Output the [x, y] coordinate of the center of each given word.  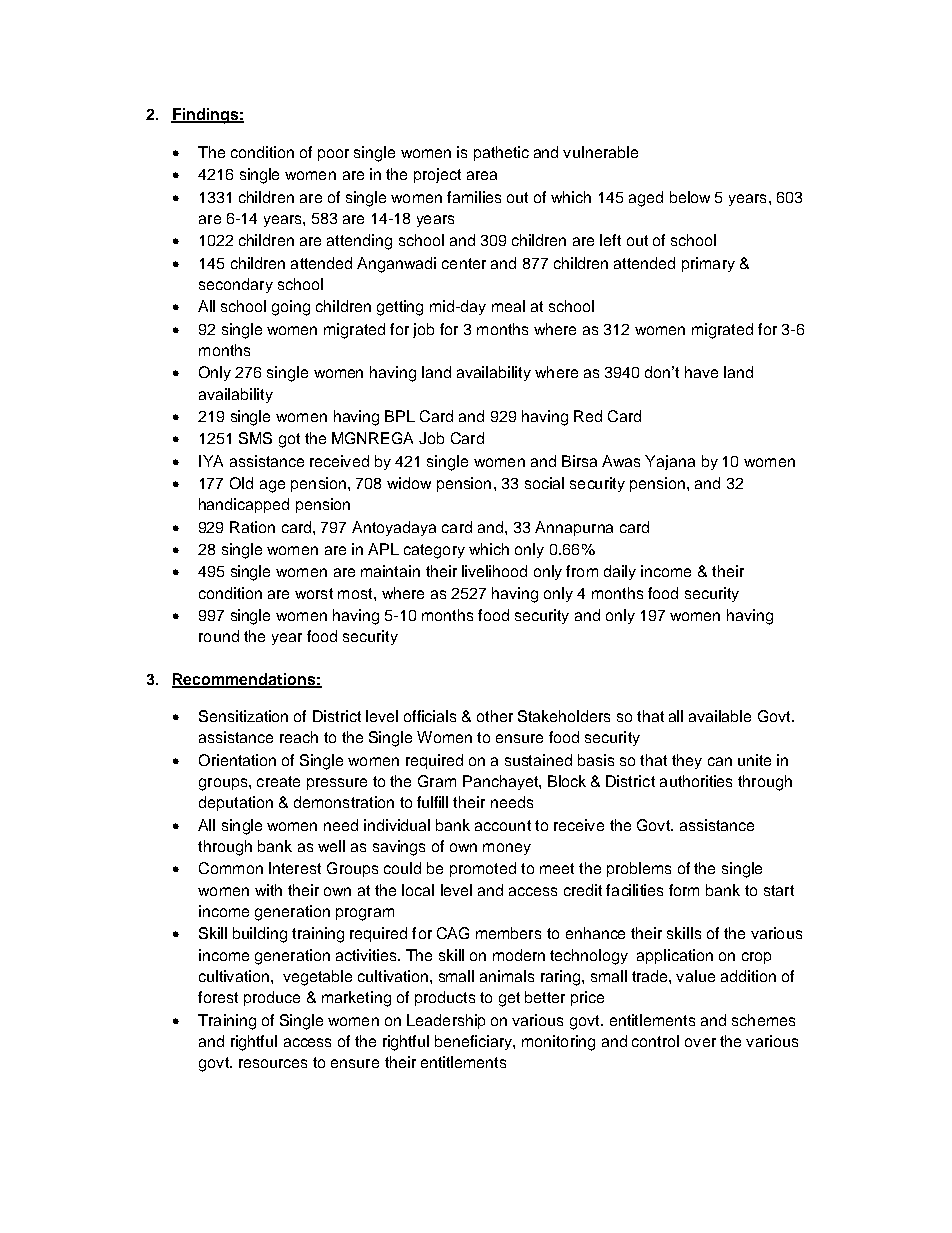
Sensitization [243, 716]
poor [333, 155]
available [720, 716]
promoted [483, 869]
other [495, 716]
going [291, 308]
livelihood [494, 571]
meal [508, 306]
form [684, 890]
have [701, 372]
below [690, 197]
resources [273, 1063]
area [482, 175]
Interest [295, 868]
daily [620, 572]
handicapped [244, 505]
